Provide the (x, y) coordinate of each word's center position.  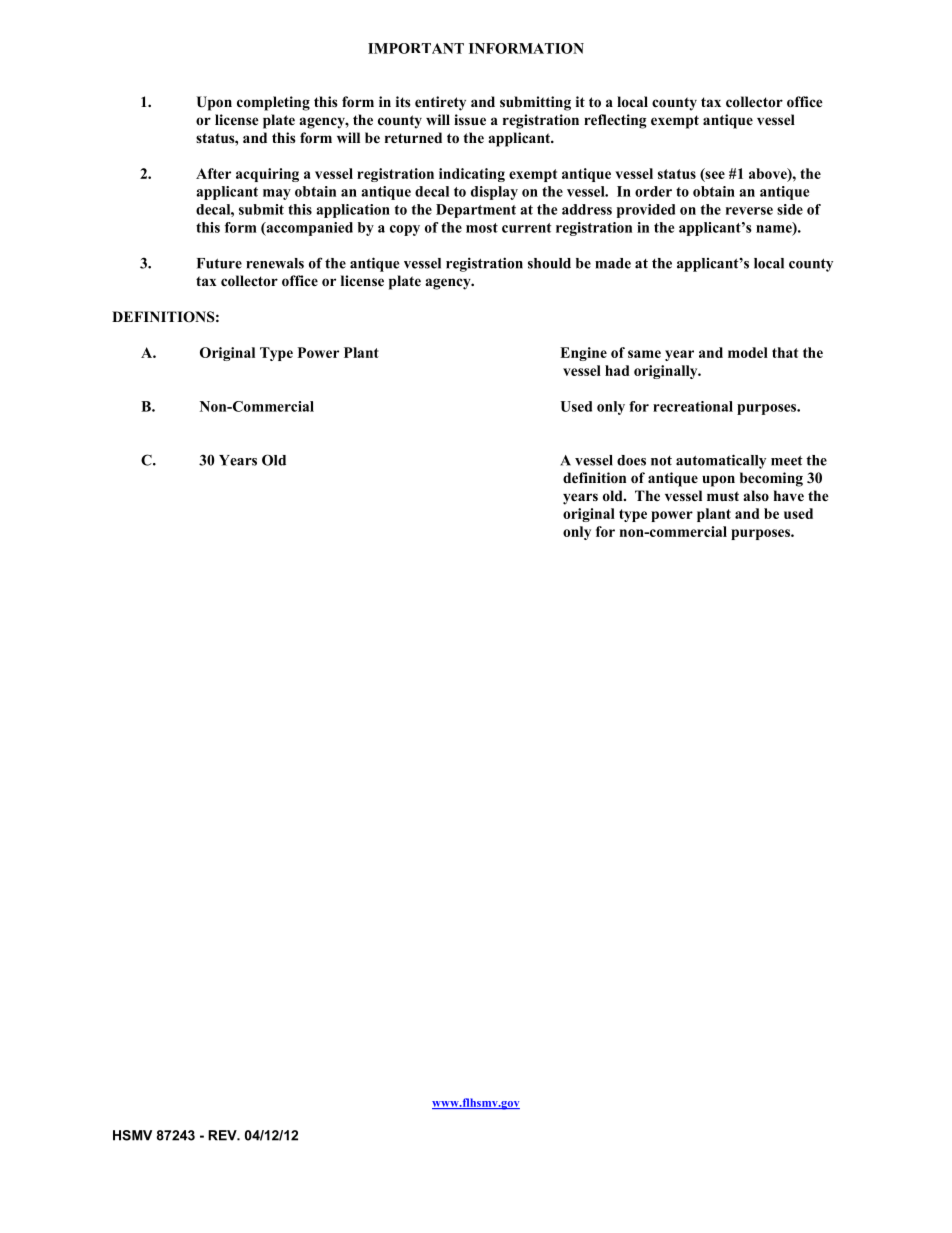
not (661, 461)
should (549, 263)
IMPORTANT (416, 48)
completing (273, 103)
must (723, 496)
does (631, 460)
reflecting (615, 121)
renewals (275, 263)
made (613, 263)
